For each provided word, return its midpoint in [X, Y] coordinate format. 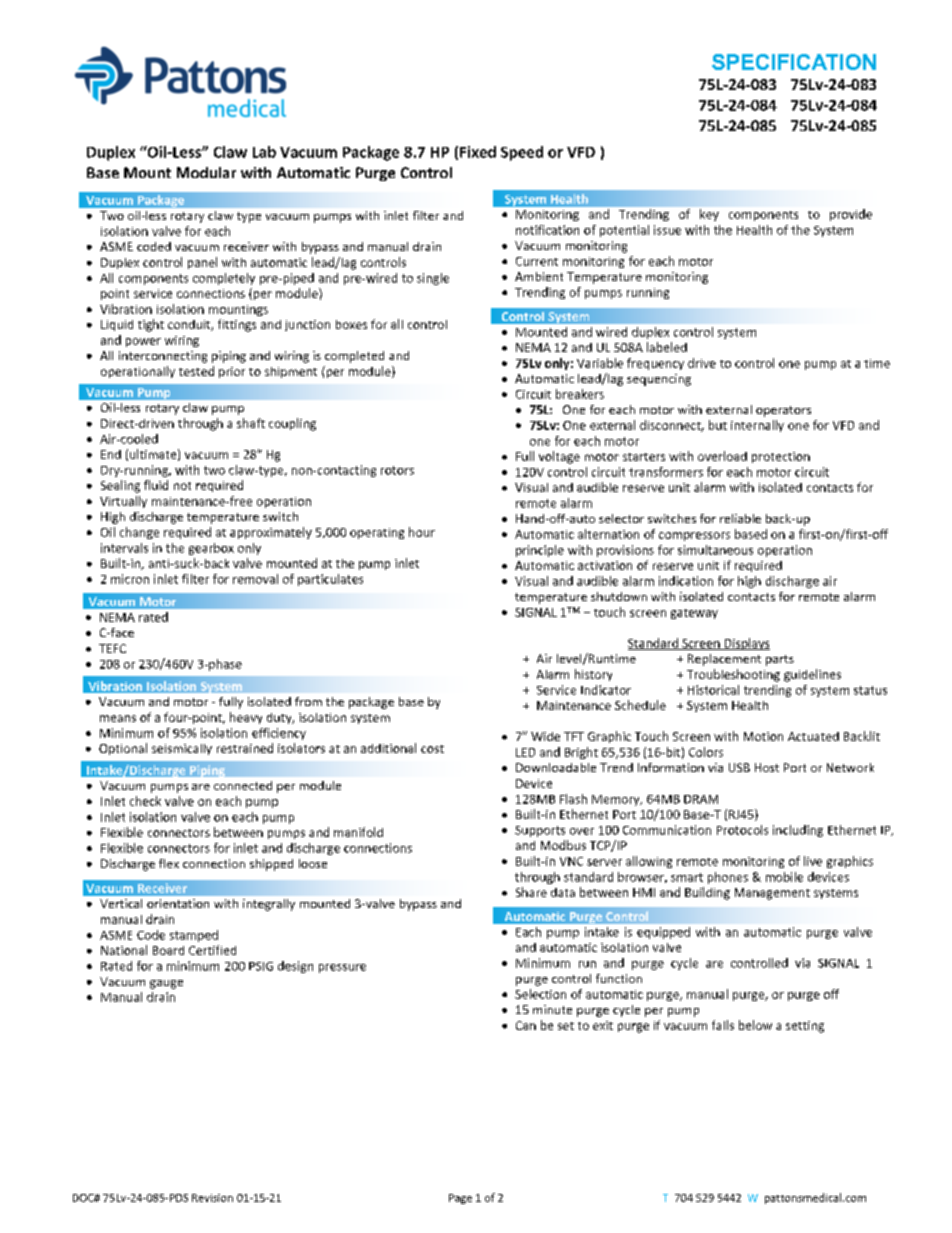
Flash [573, 799]
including [798, 831]
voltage [559, 457]
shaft [251, 423]
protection [781, 457]
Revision [212, 1198]
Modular [206, 172]
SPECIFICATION [794, 62]
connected [243, 785]
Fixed [478, 152]
